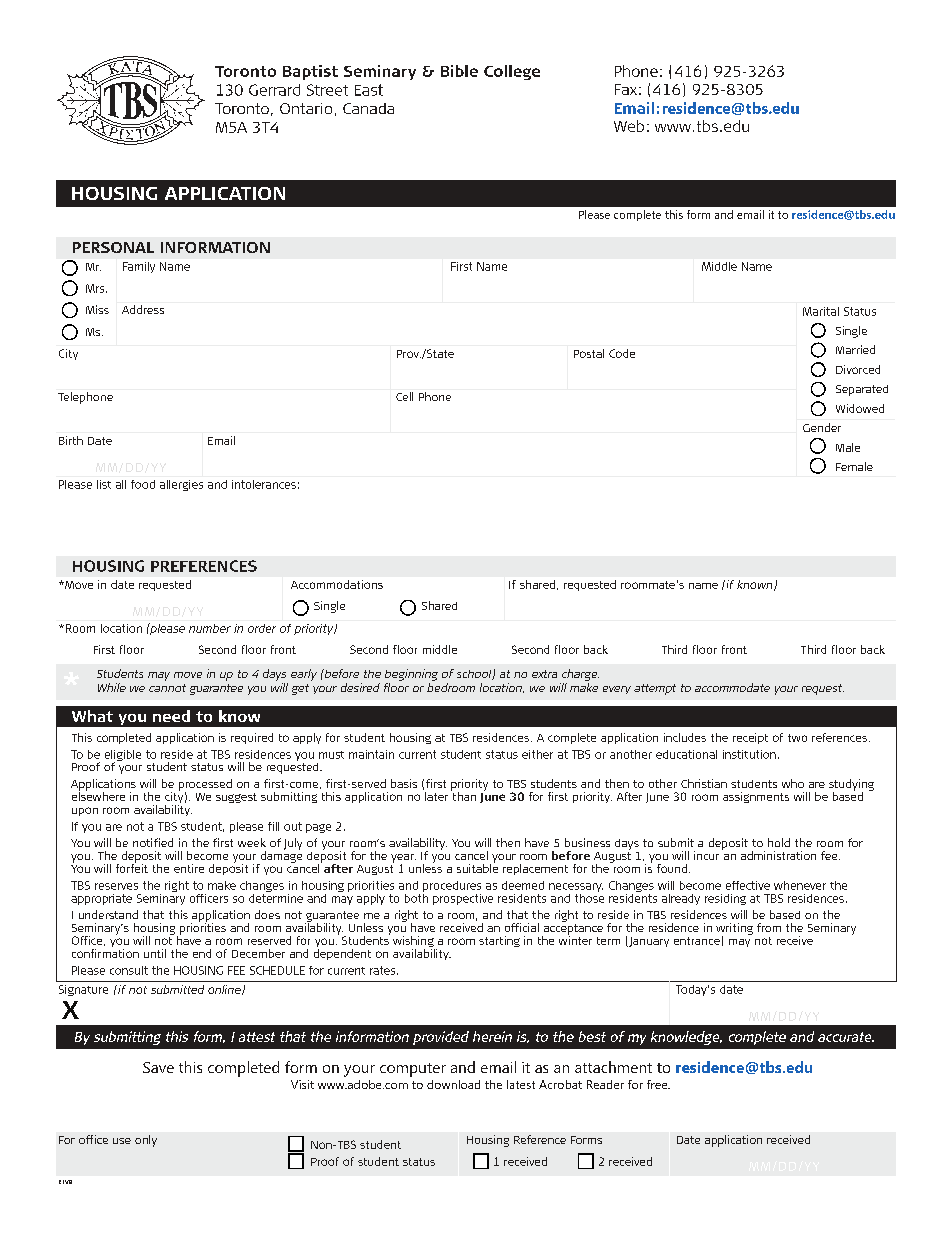  Describe the element at coordinates (274, 90) in the image. I see `Gerrard` at that location.
